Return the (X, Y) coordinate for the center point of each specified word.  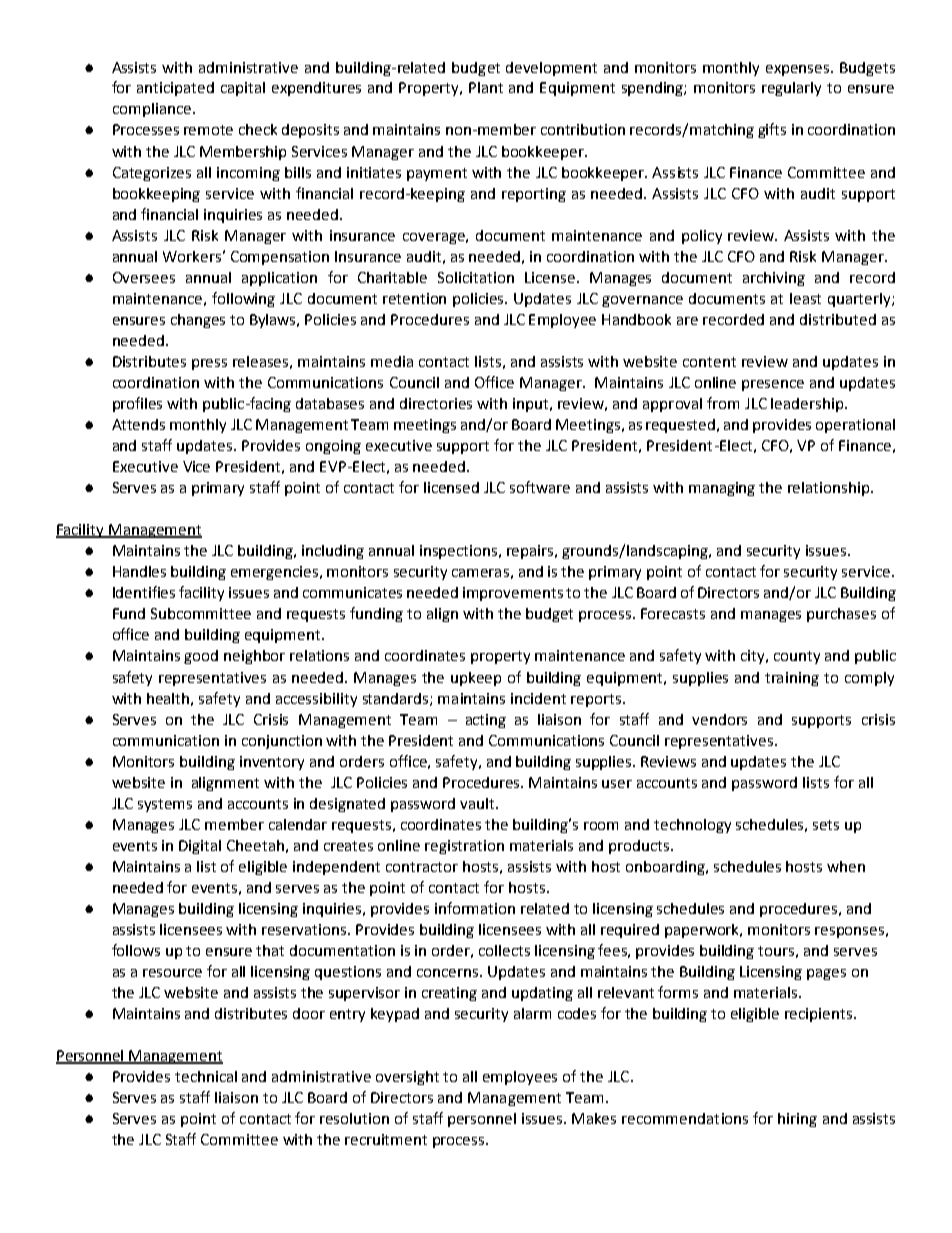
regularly (791, 89)
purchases (841, 615)
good (201, 657)
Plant (486, 87)
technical (206, 1076)
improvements (513, 594)
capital (243, 89)
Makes (594, 1118)
